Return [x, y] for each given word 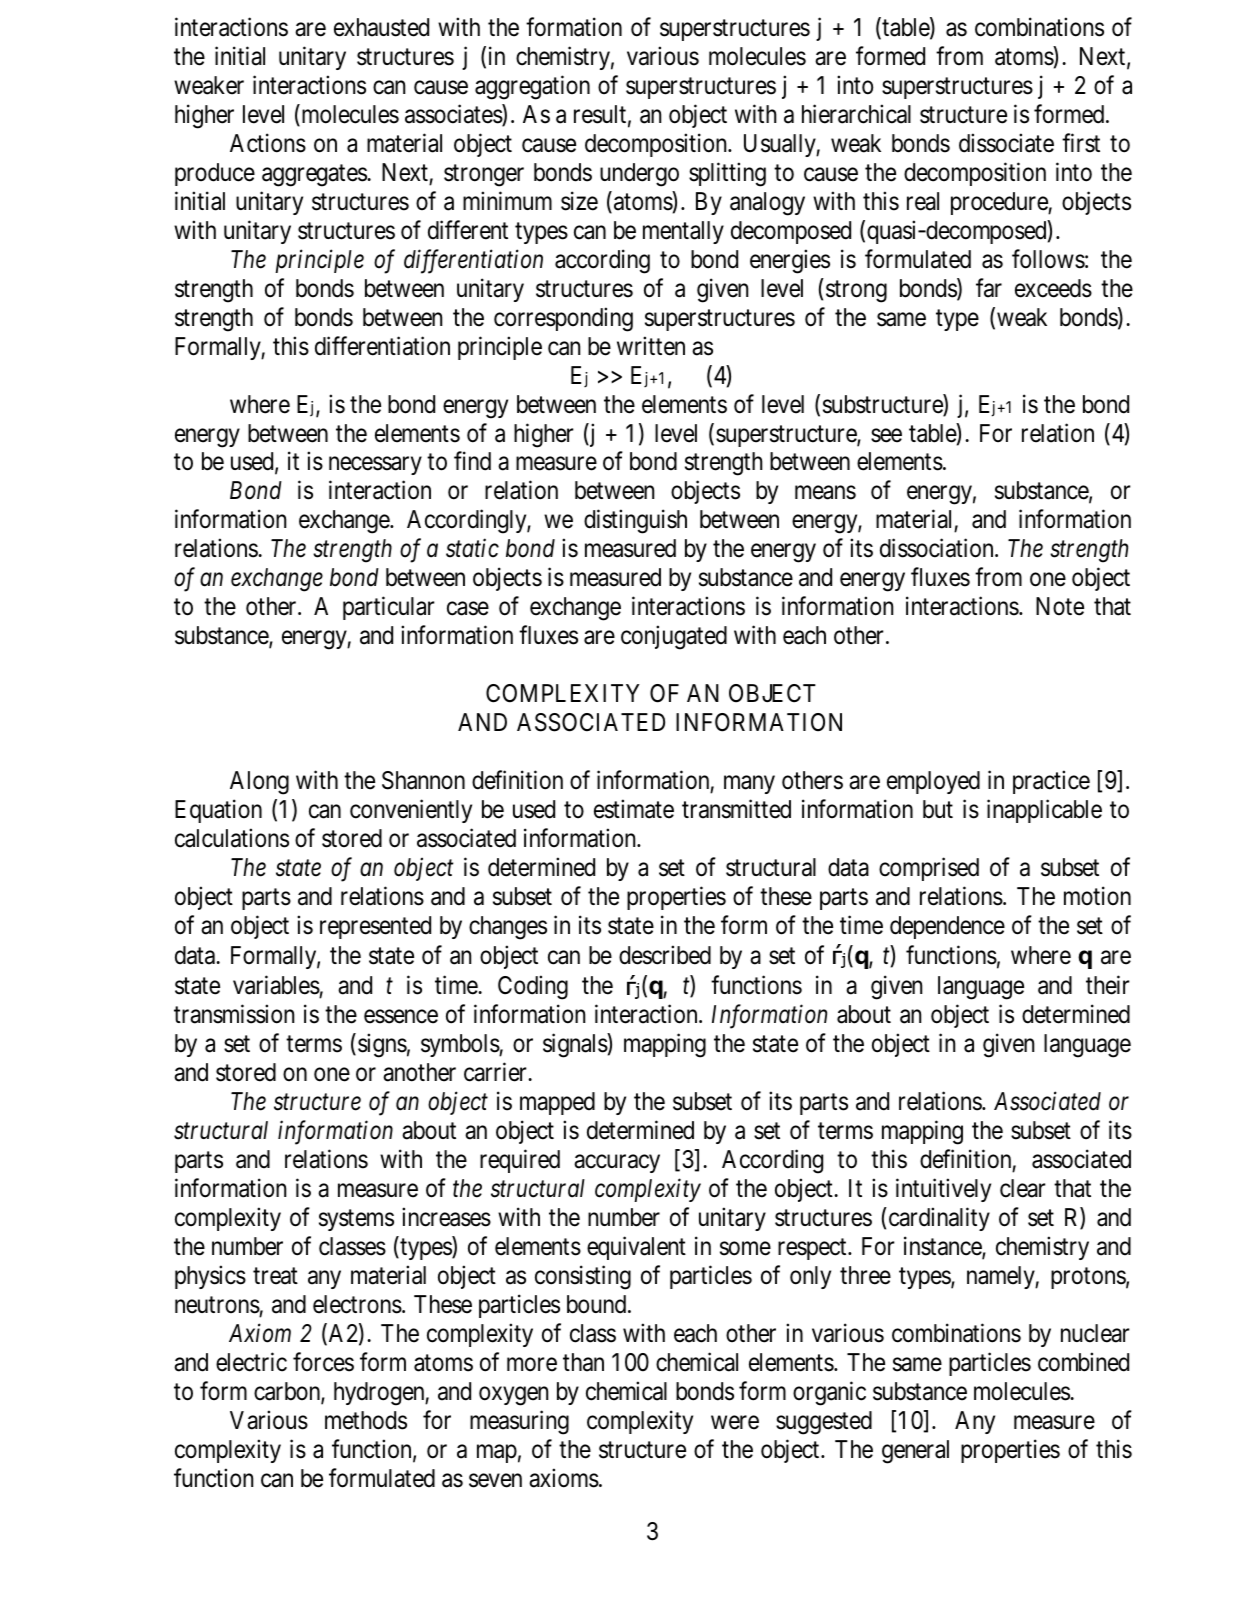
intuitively [943, 1190]
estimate [634, 809]
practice [1051, 782]
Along [259, 783]
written [651, 346]
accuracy [617, 1164]
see [886, 435]
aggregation [532, 87]
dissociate [1006, 143]
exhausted [381, 27]
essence [401, 1017]
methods [366, 1420]
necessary [375, 466]
